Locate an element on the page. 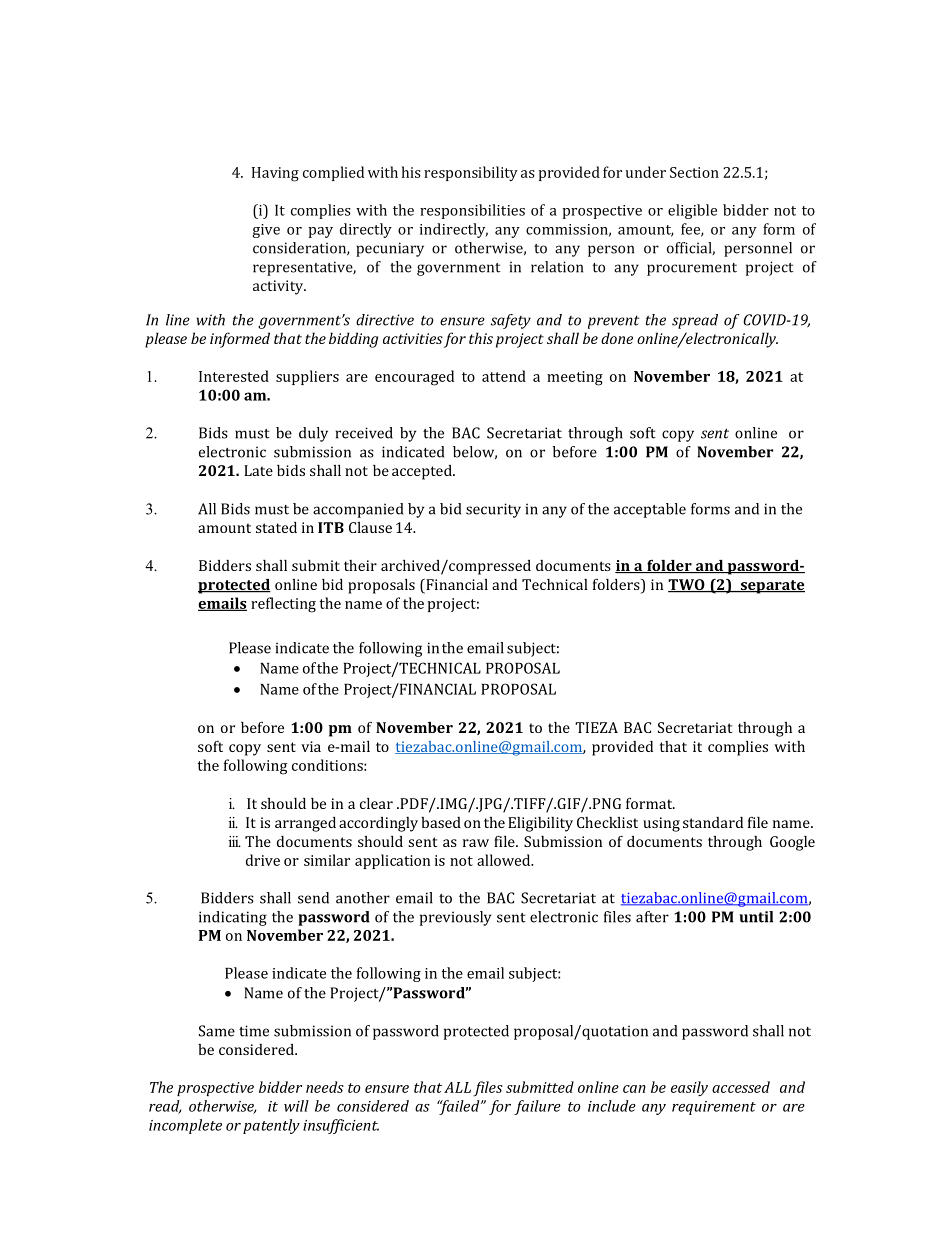 The image size is (952, 1233). eligible is located at coordinates (692, 211).
